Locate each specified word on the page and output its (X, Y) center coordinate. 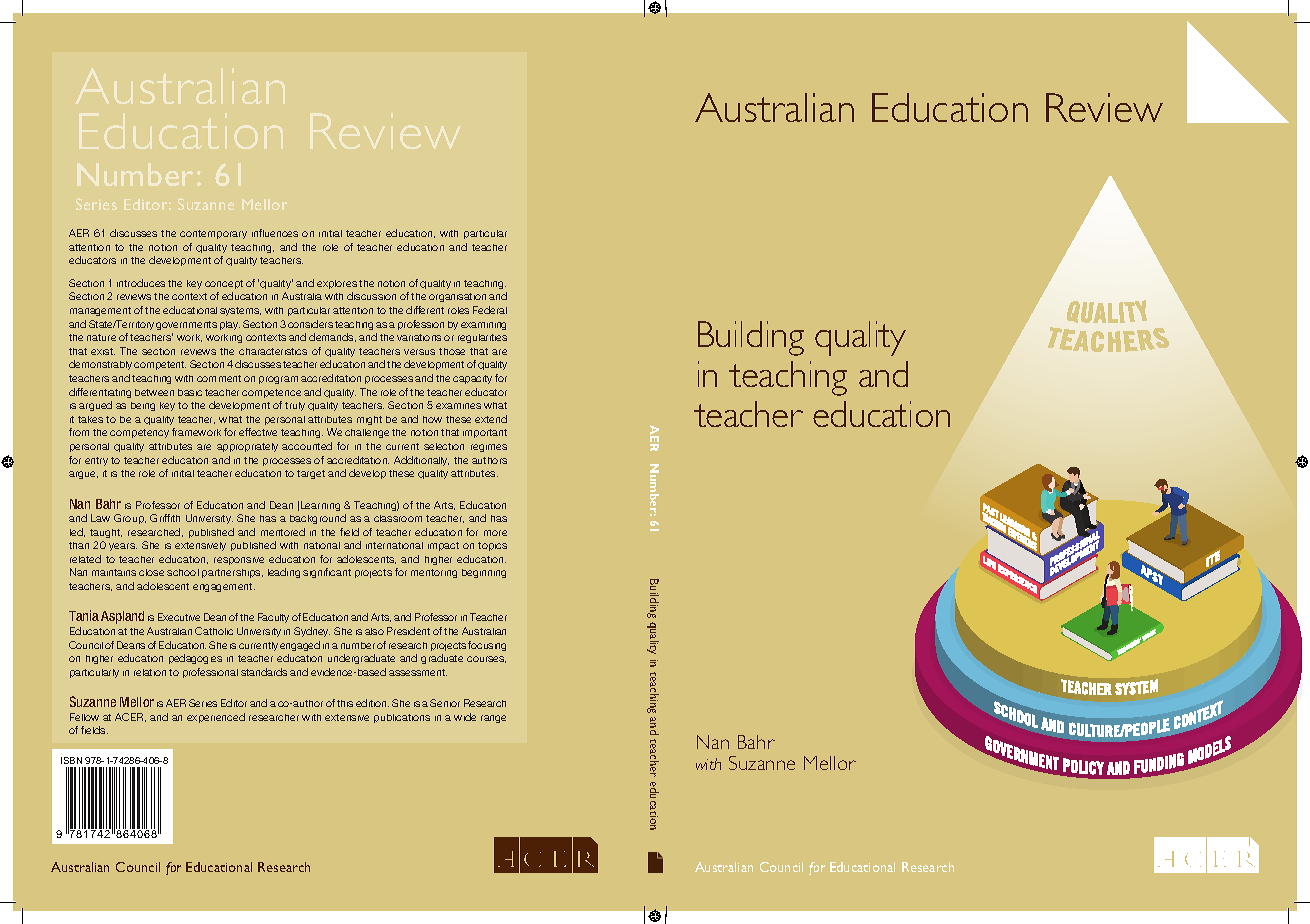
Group (130, 519)
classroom (398, 518)
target (311, 474)
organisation (457, 297)
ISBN (71, 760)
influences (275, 233)
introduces (141, 283)
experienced (216, 718)
